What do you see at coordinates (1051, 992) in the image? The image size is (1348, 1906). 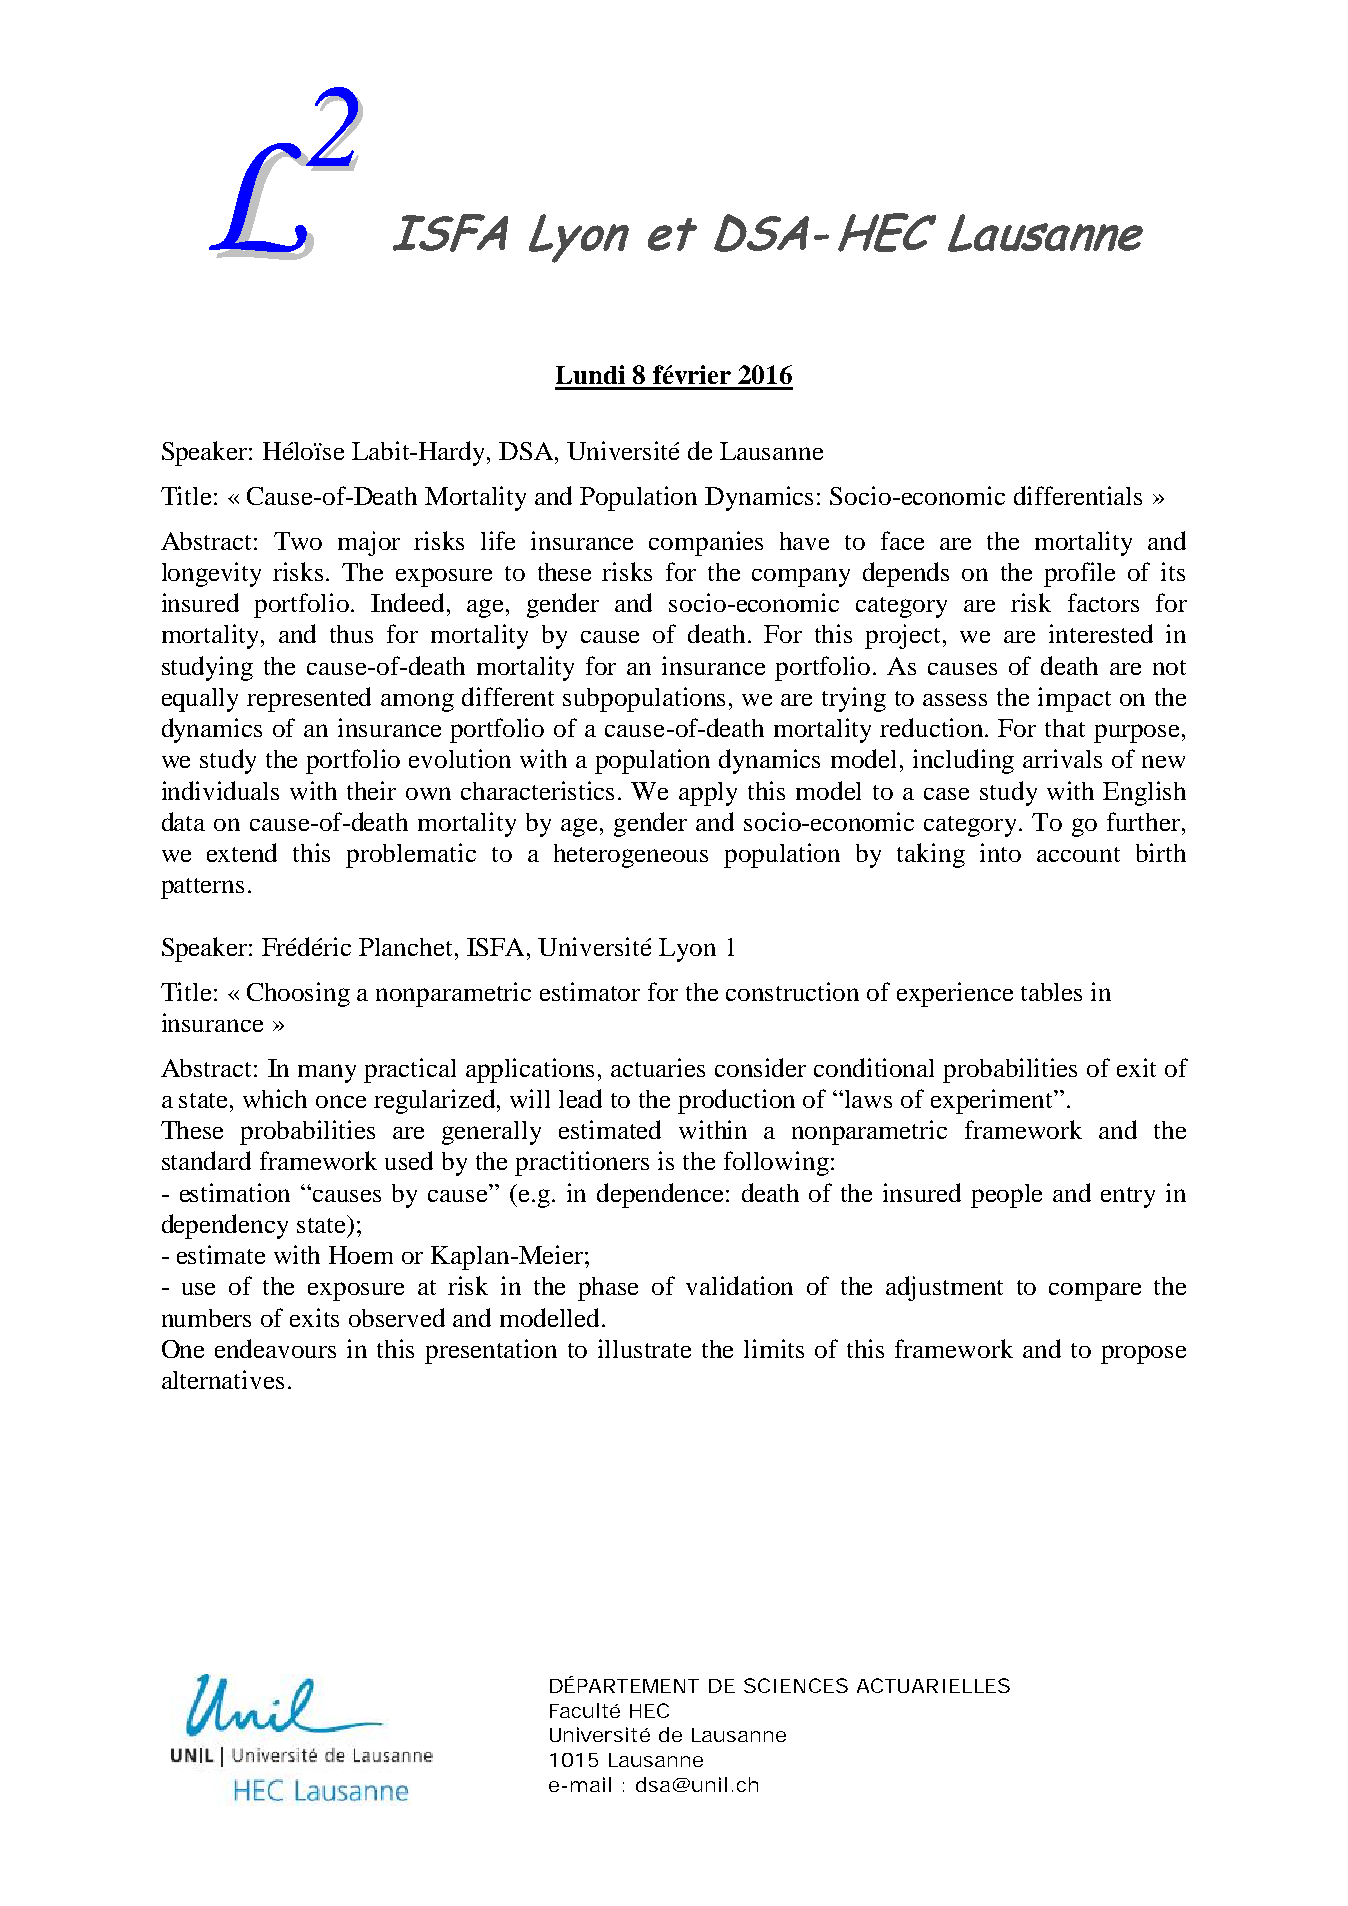 I see `tables` at bounding box center [1051, 992].
